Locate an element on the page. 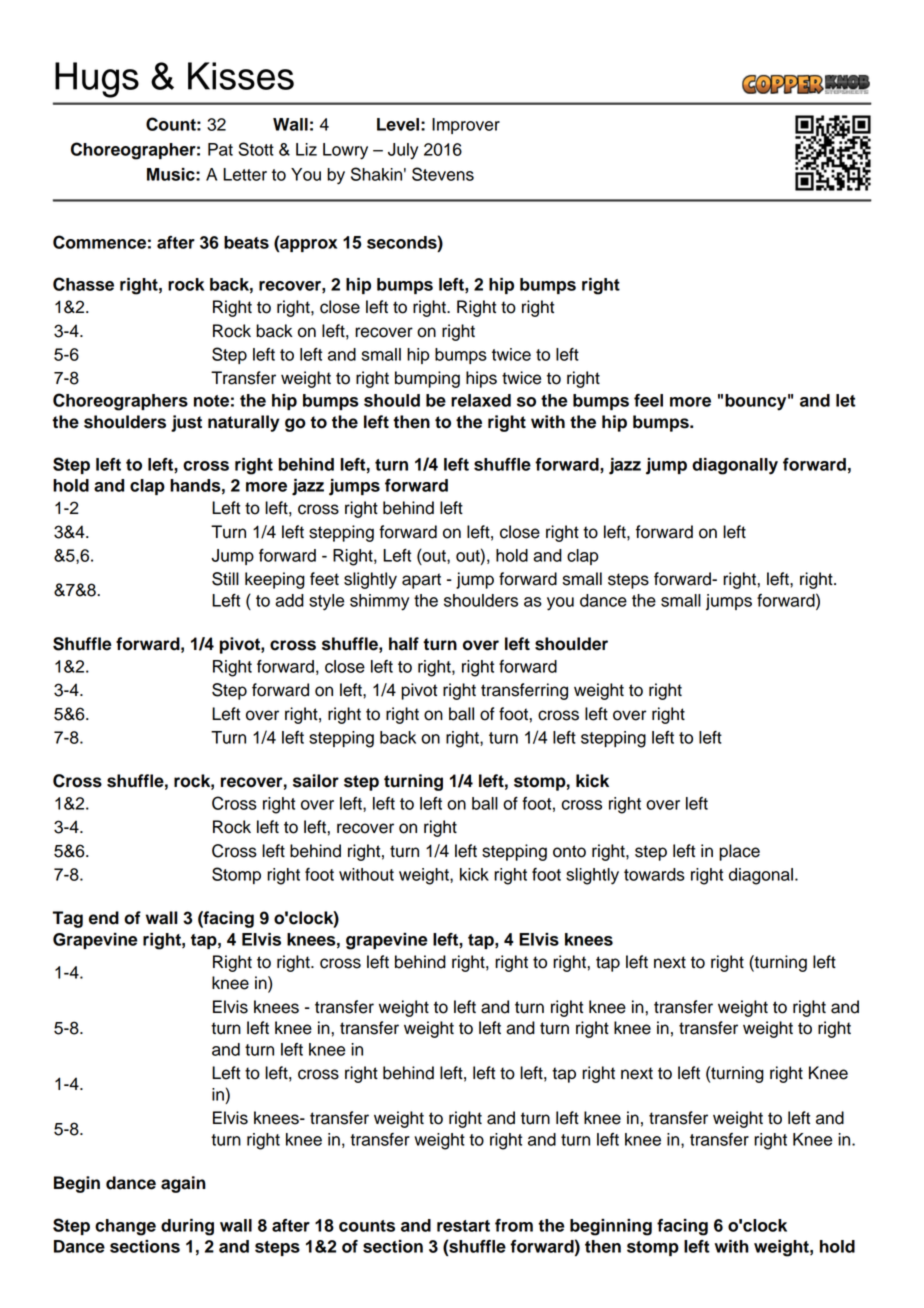 This page has width=924, height=1308. again is located at coordinates (183, 1184).
